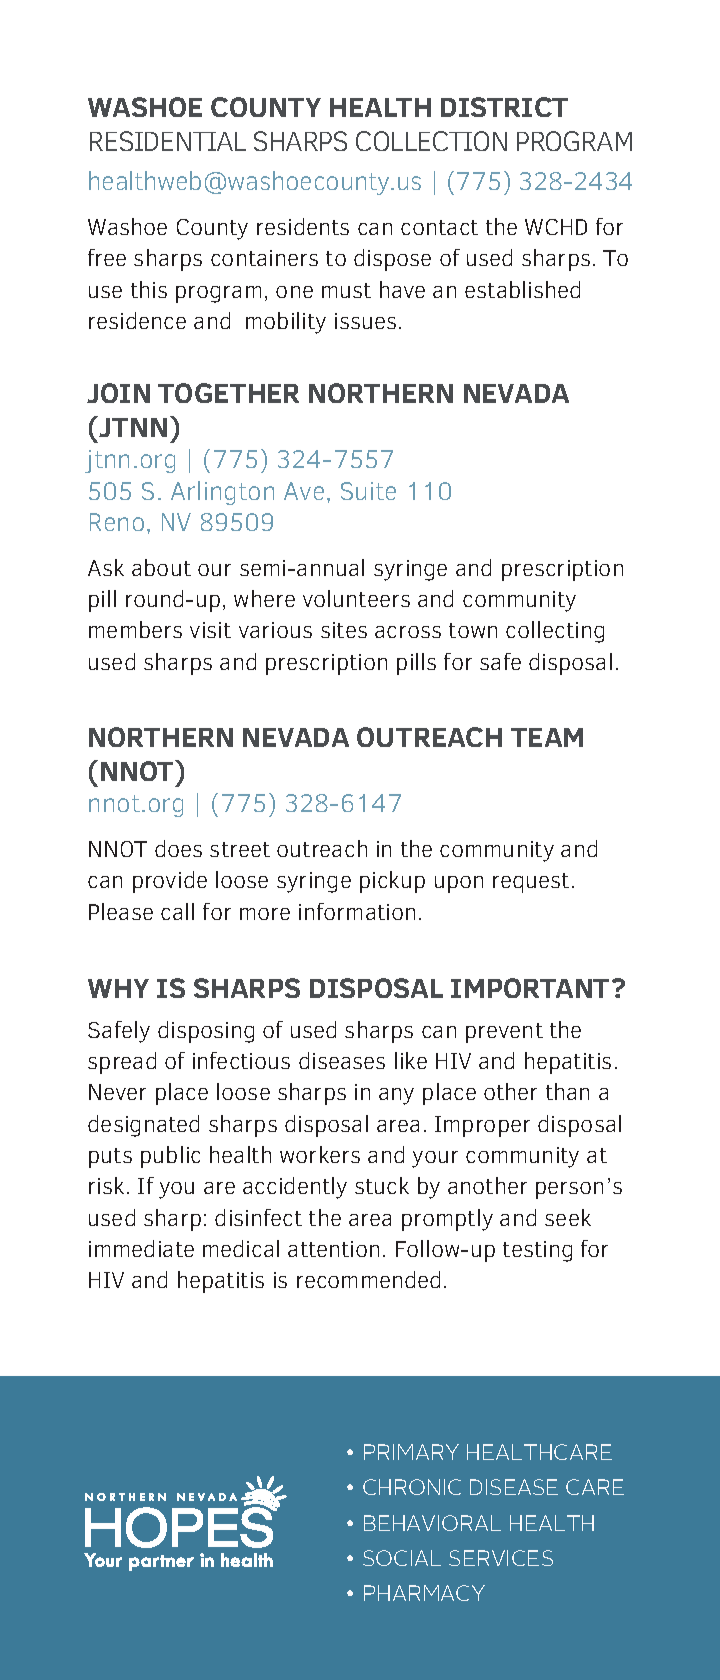  Describe the element at coordinates (537, 1251) in the screenshot. I see `testing` at that location.
